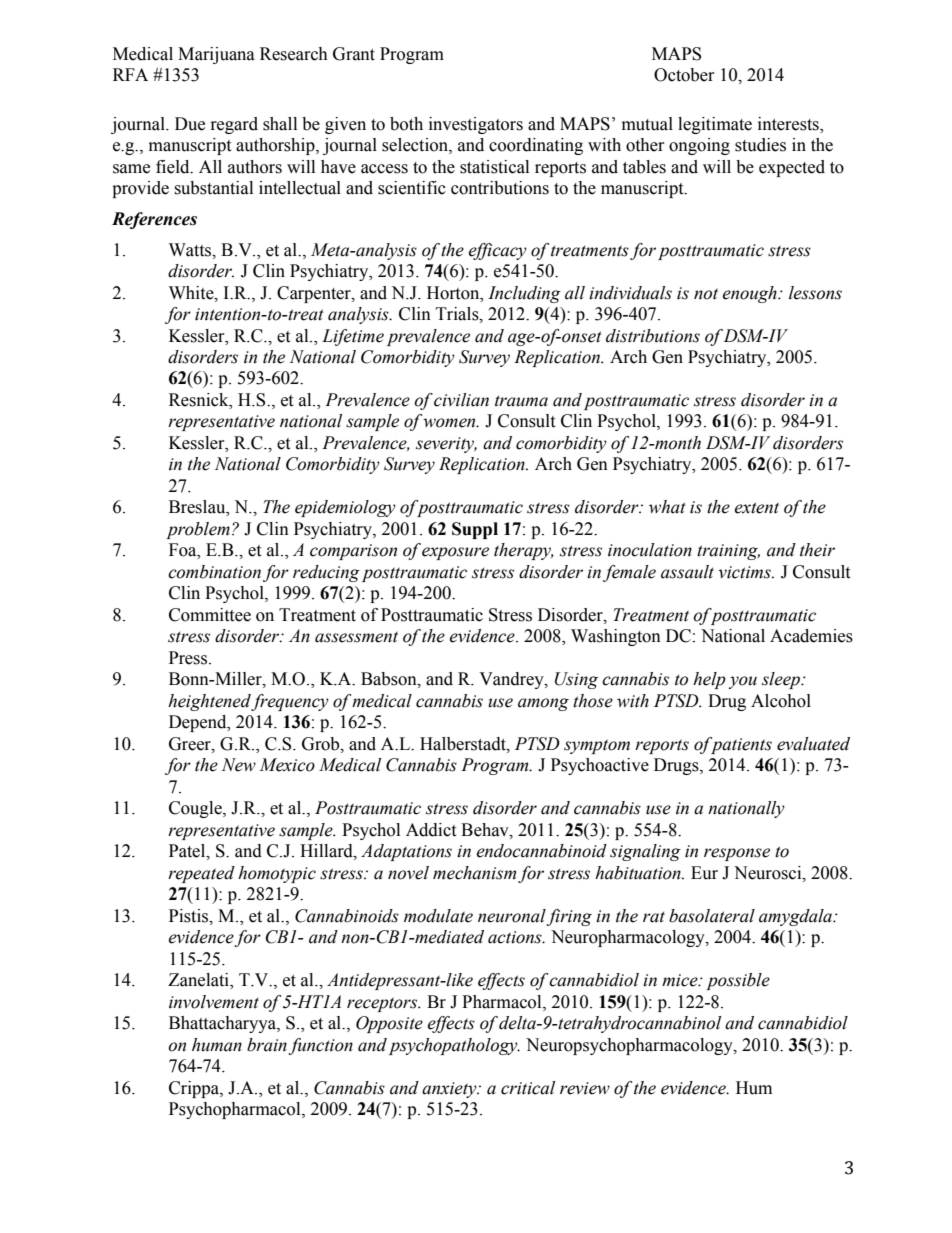  I want to click on October, so click(684, 75).
